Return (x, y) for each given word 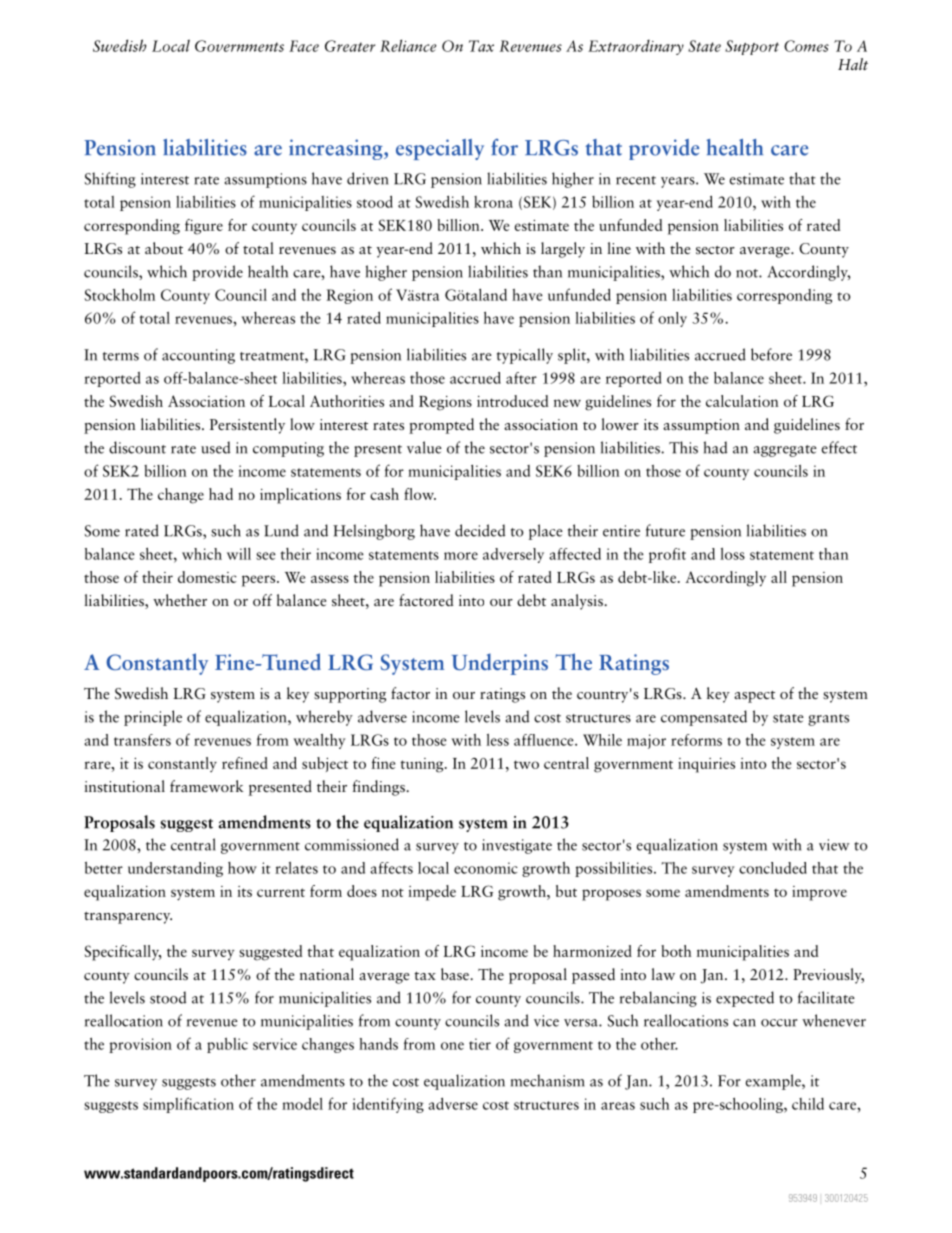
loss (732, 554)
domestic (207, 577)
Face (304, 46)
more (461, 556)
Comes (806, 46)
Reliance (408, 45)
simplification (188, 1105)
